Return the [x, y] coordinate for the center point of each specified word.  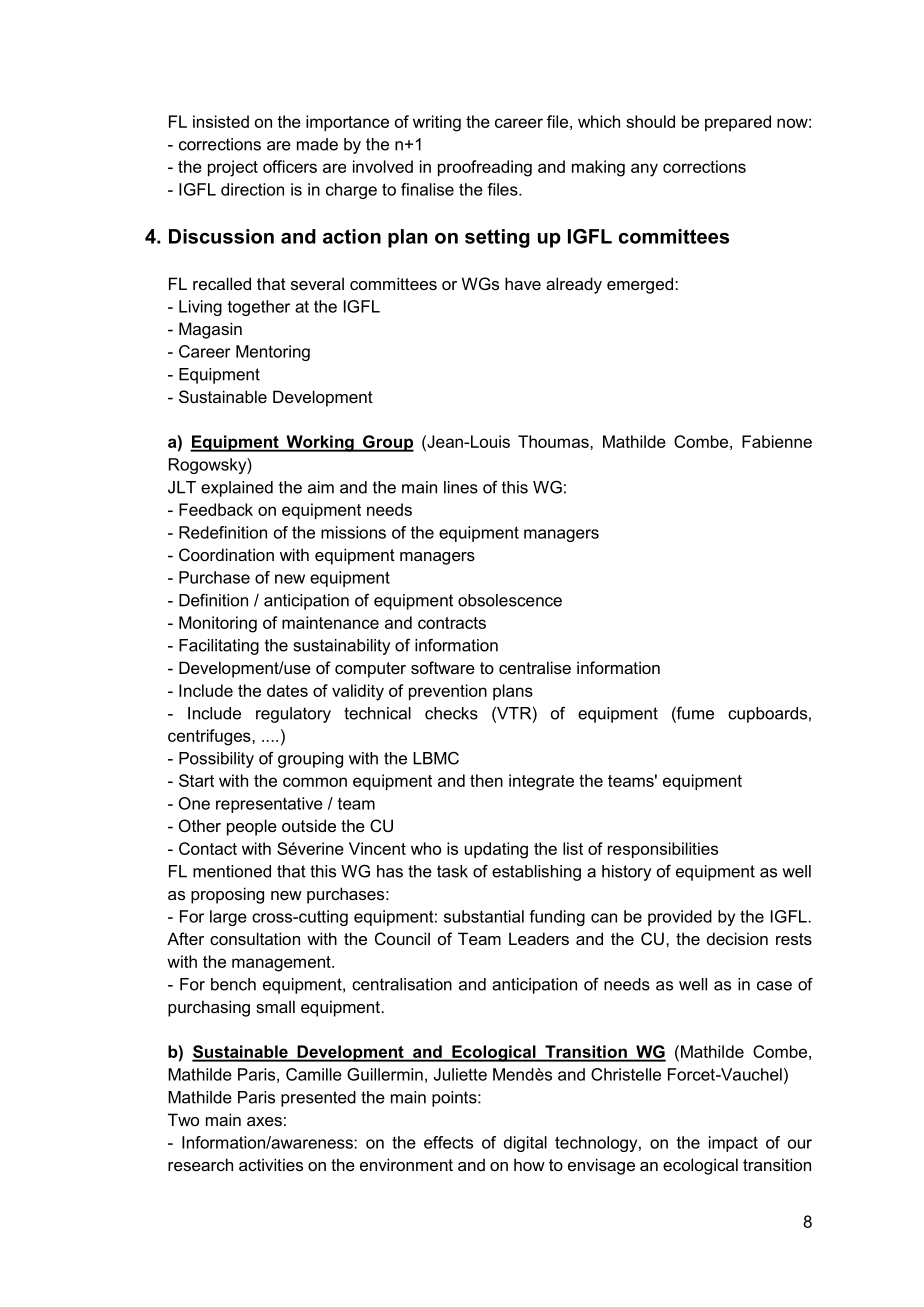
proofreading [485, 168]
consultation [255, 938]
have [523, 283]
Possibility [216, 760]
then [486, 780]
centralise [535, 667]
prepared [738, 123]
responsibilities [663, 850]
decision [737, 938]
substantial [484, 916]
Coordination [226, 554]
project [233, 168]
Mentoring [273, 353]
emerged [640, 285]
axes [264, 1121]
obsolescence [510, 600]
